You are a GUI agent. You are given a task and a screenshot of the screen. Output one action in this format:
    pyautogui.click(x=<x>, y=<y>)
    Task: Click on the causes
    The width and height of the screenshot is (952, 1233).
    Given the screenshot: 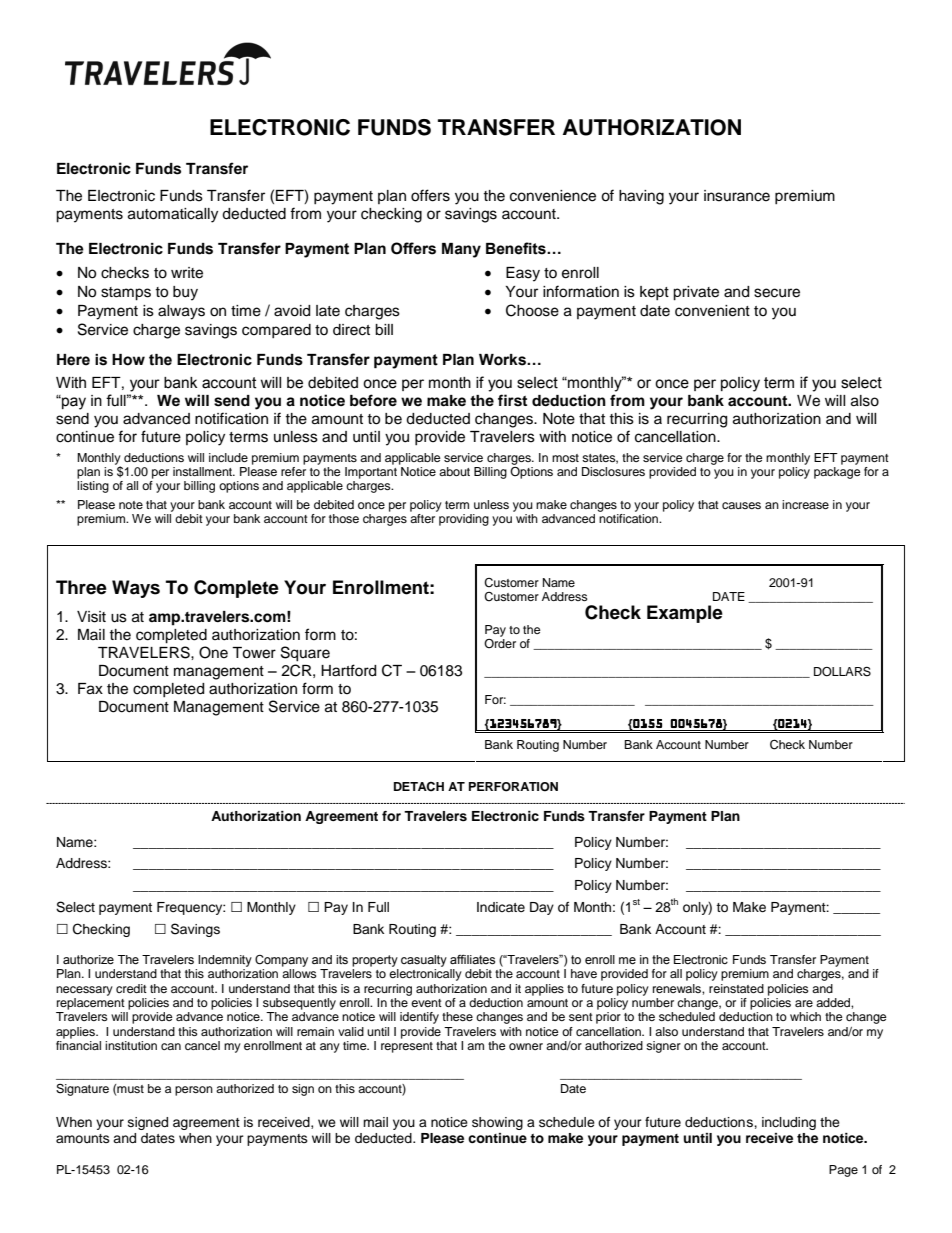 What is the action you would take?
    pyautogui.click(x=741, y=505)
